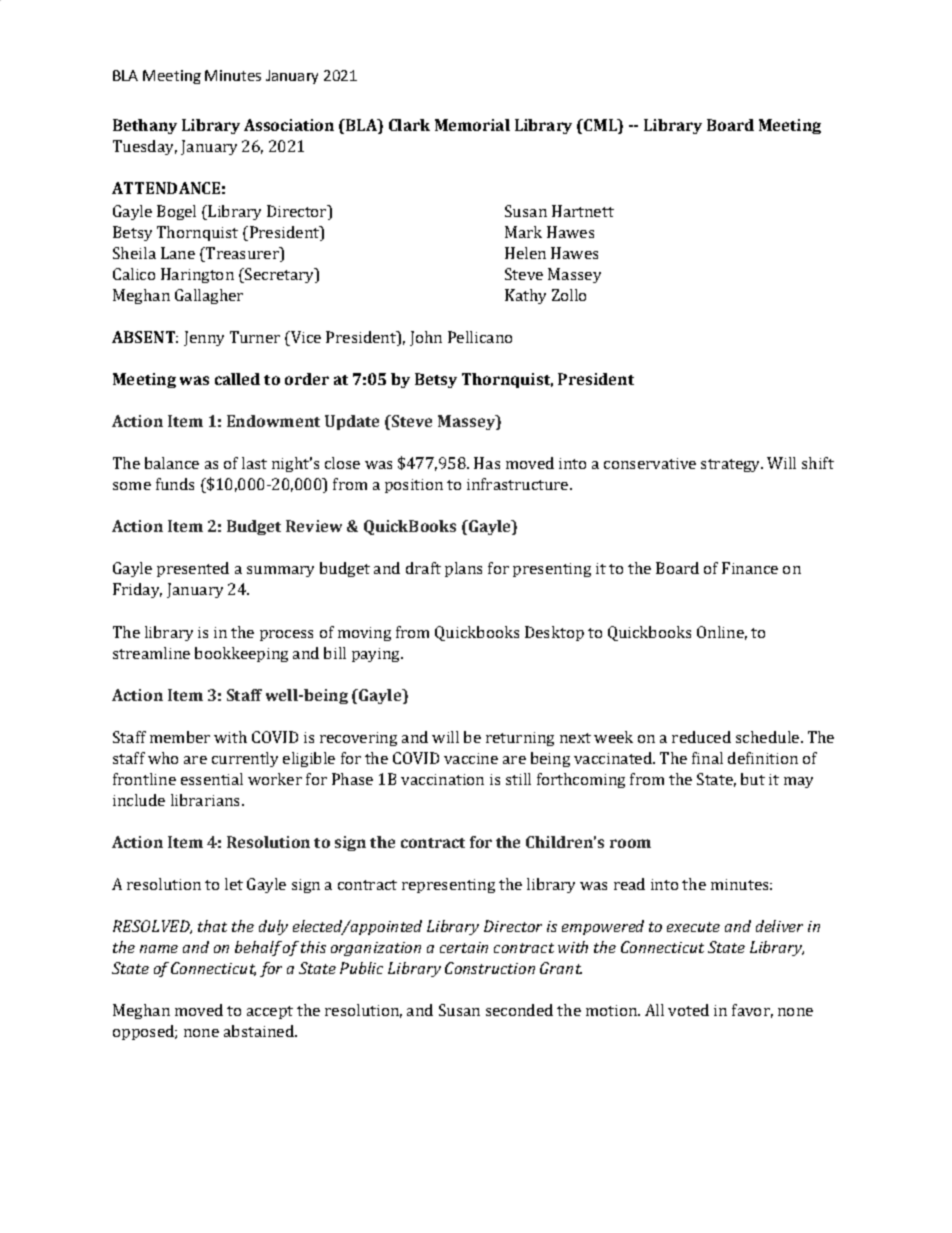 This screenshot has width=952, height=1233. What do you see at coordinates (145, 126) in the screenshot?
I see `Bethany` at bounding box center [145, 126].
